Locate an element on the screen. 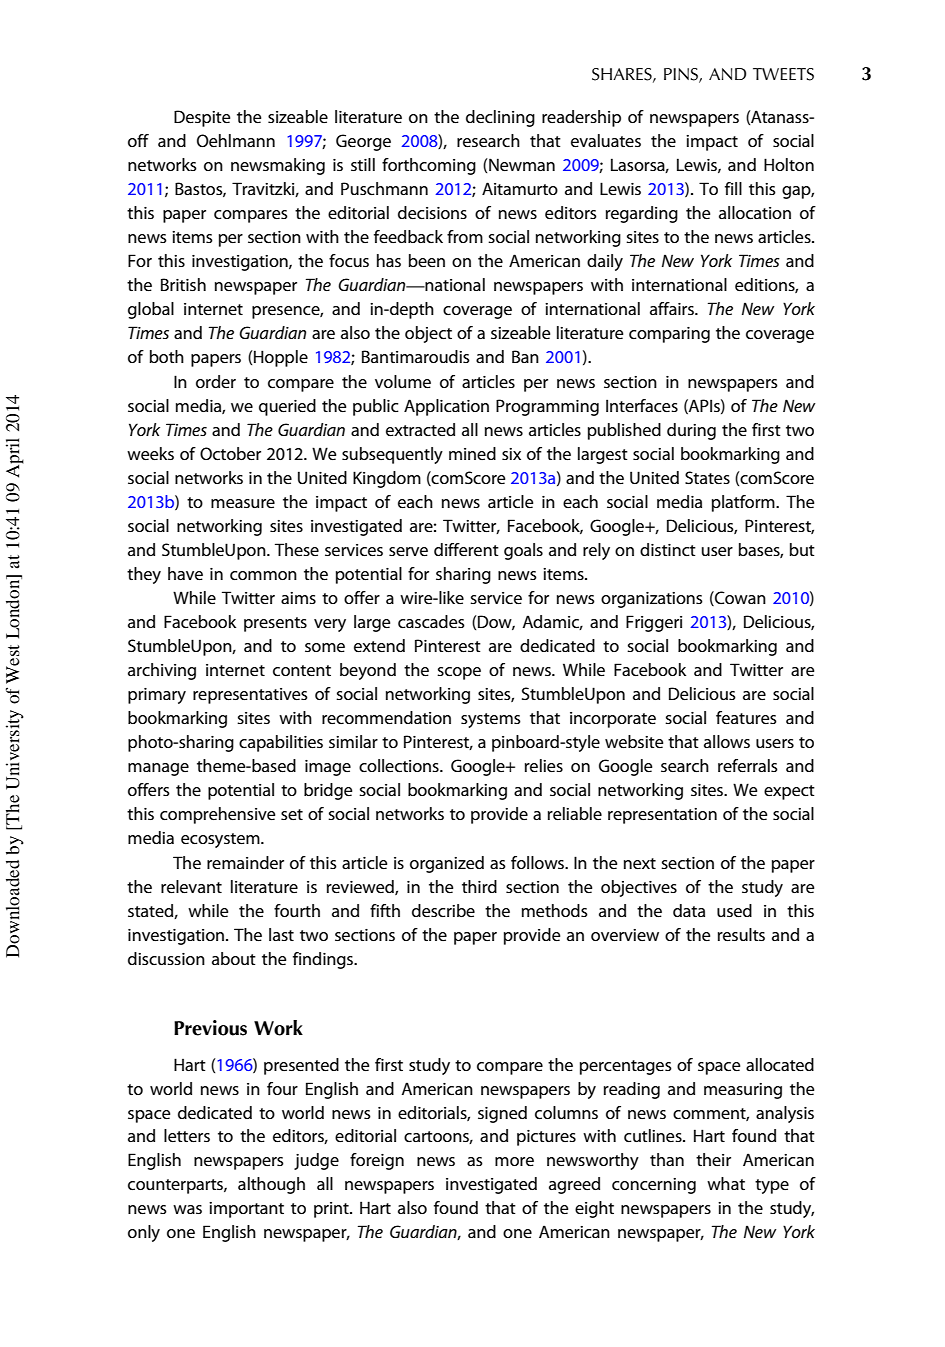 This screenshot has height=1347, width=945. about is located at coordinates (234, 958).
